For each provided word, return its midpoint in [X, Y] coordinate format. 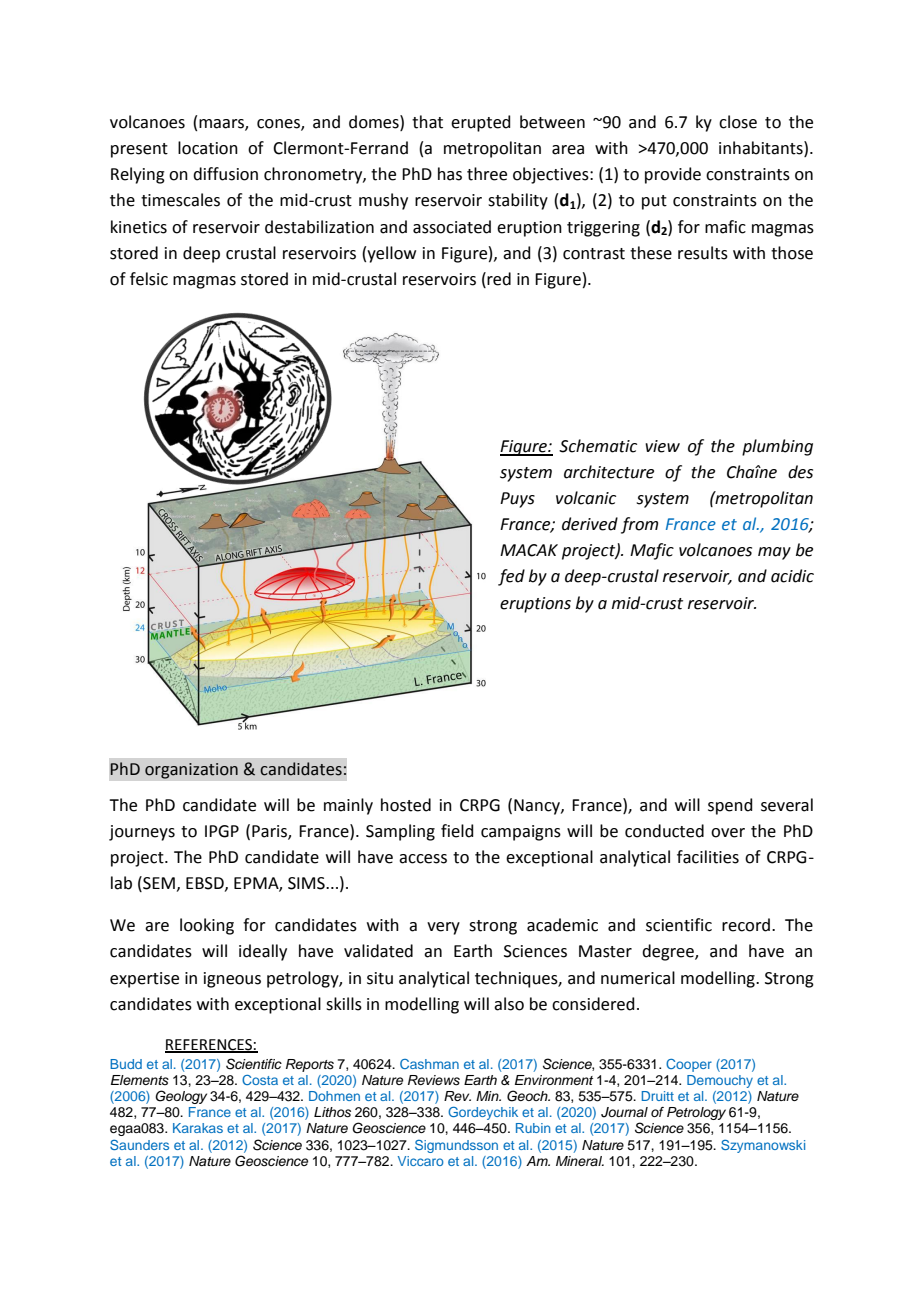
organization [191, 771]
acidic [792, 576]
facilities [708, 857]
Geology [181, 1097]
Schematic [598, 446]
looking [207, 926]
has [450, 174]
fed [511, 577]
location [208, 148]
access [423, 859]
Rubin [533, 1128]
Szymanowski [763, 1146]
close [738, 122]
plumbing [777, 447]
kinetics [139, 227]
